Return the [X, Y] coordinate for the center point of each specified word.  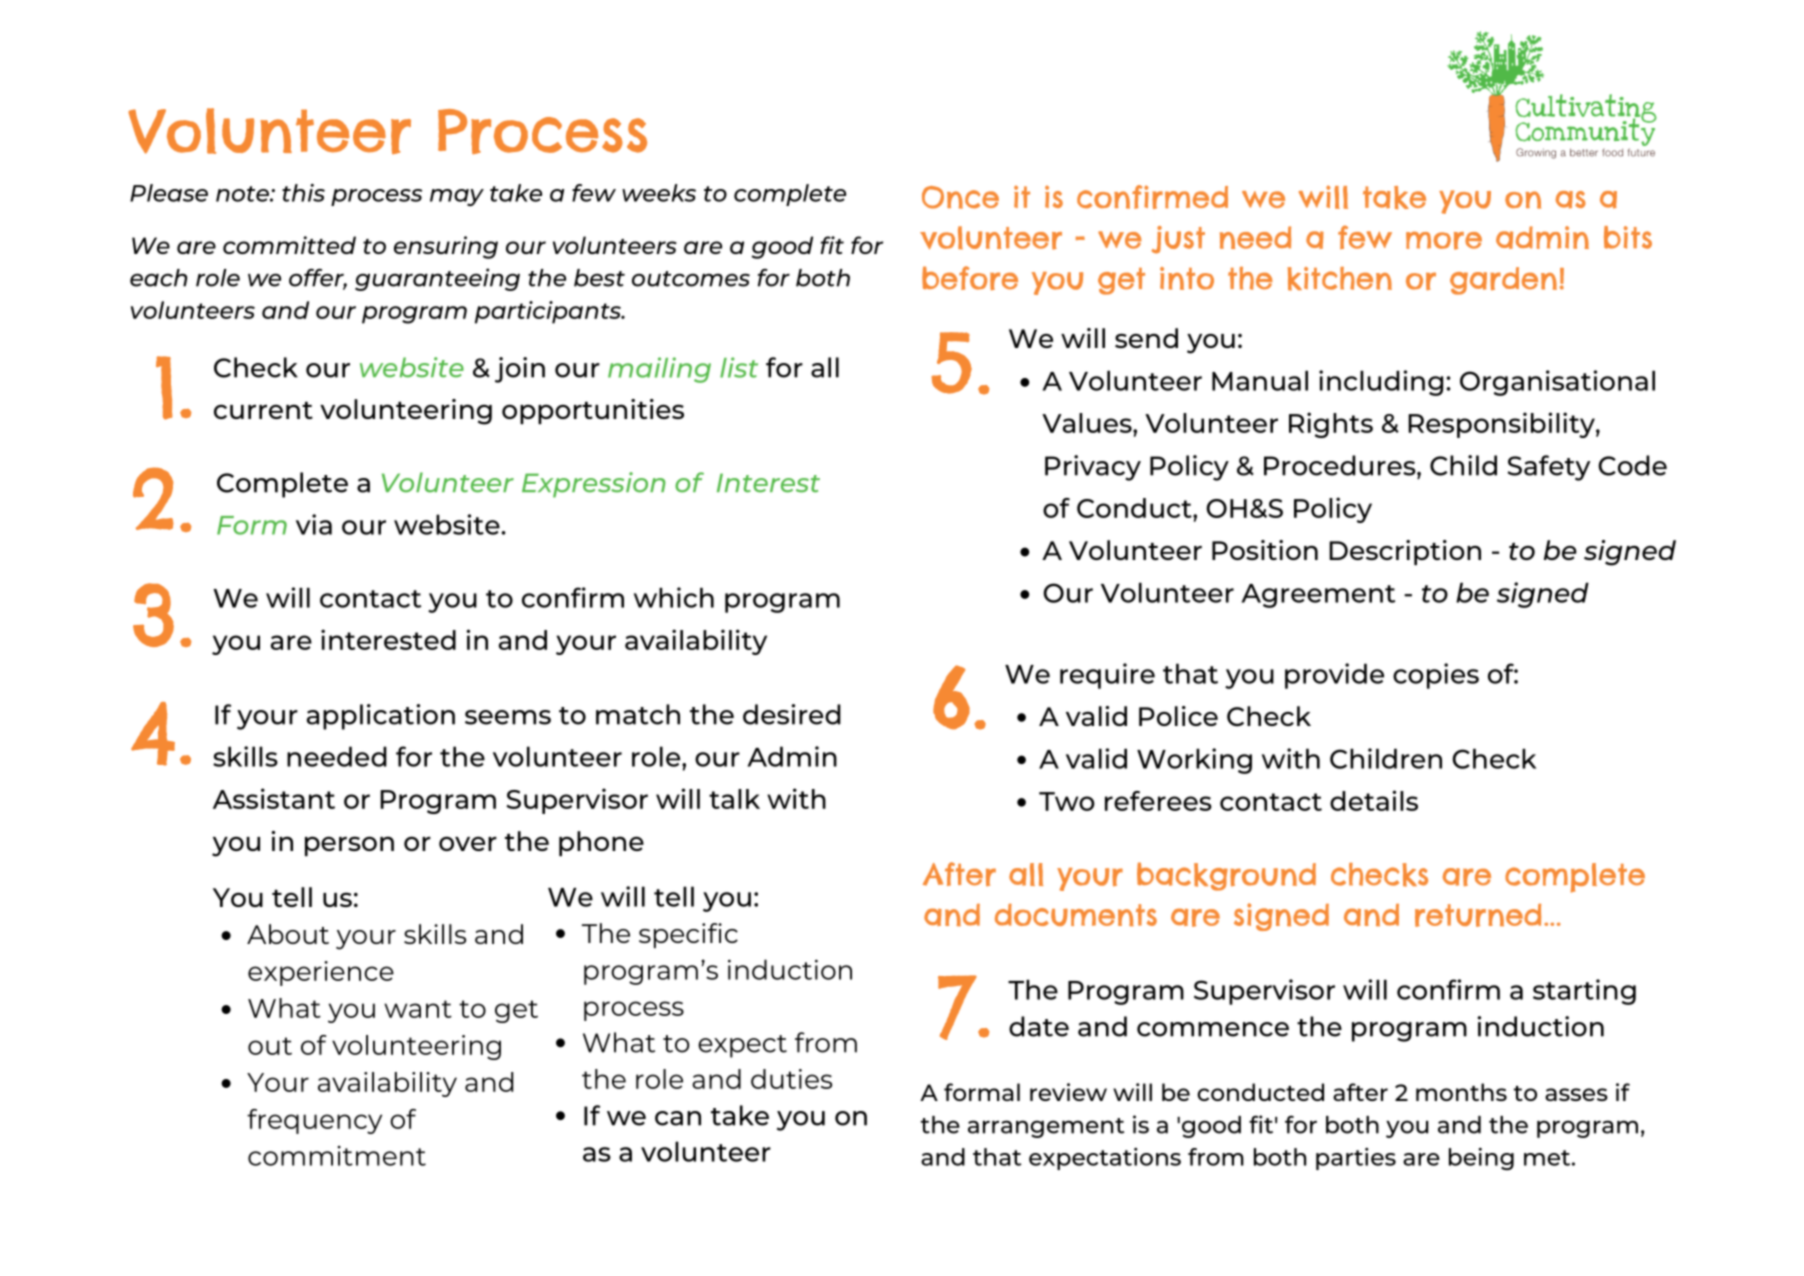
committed [289, 245]
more [1444, 240]
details [1374, 800]
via [314, 524]
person [349, 846]
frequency [314, 1121]
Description [1405, 552]
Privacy [1093, 468]
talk [734, 799]
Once [960, 197]
